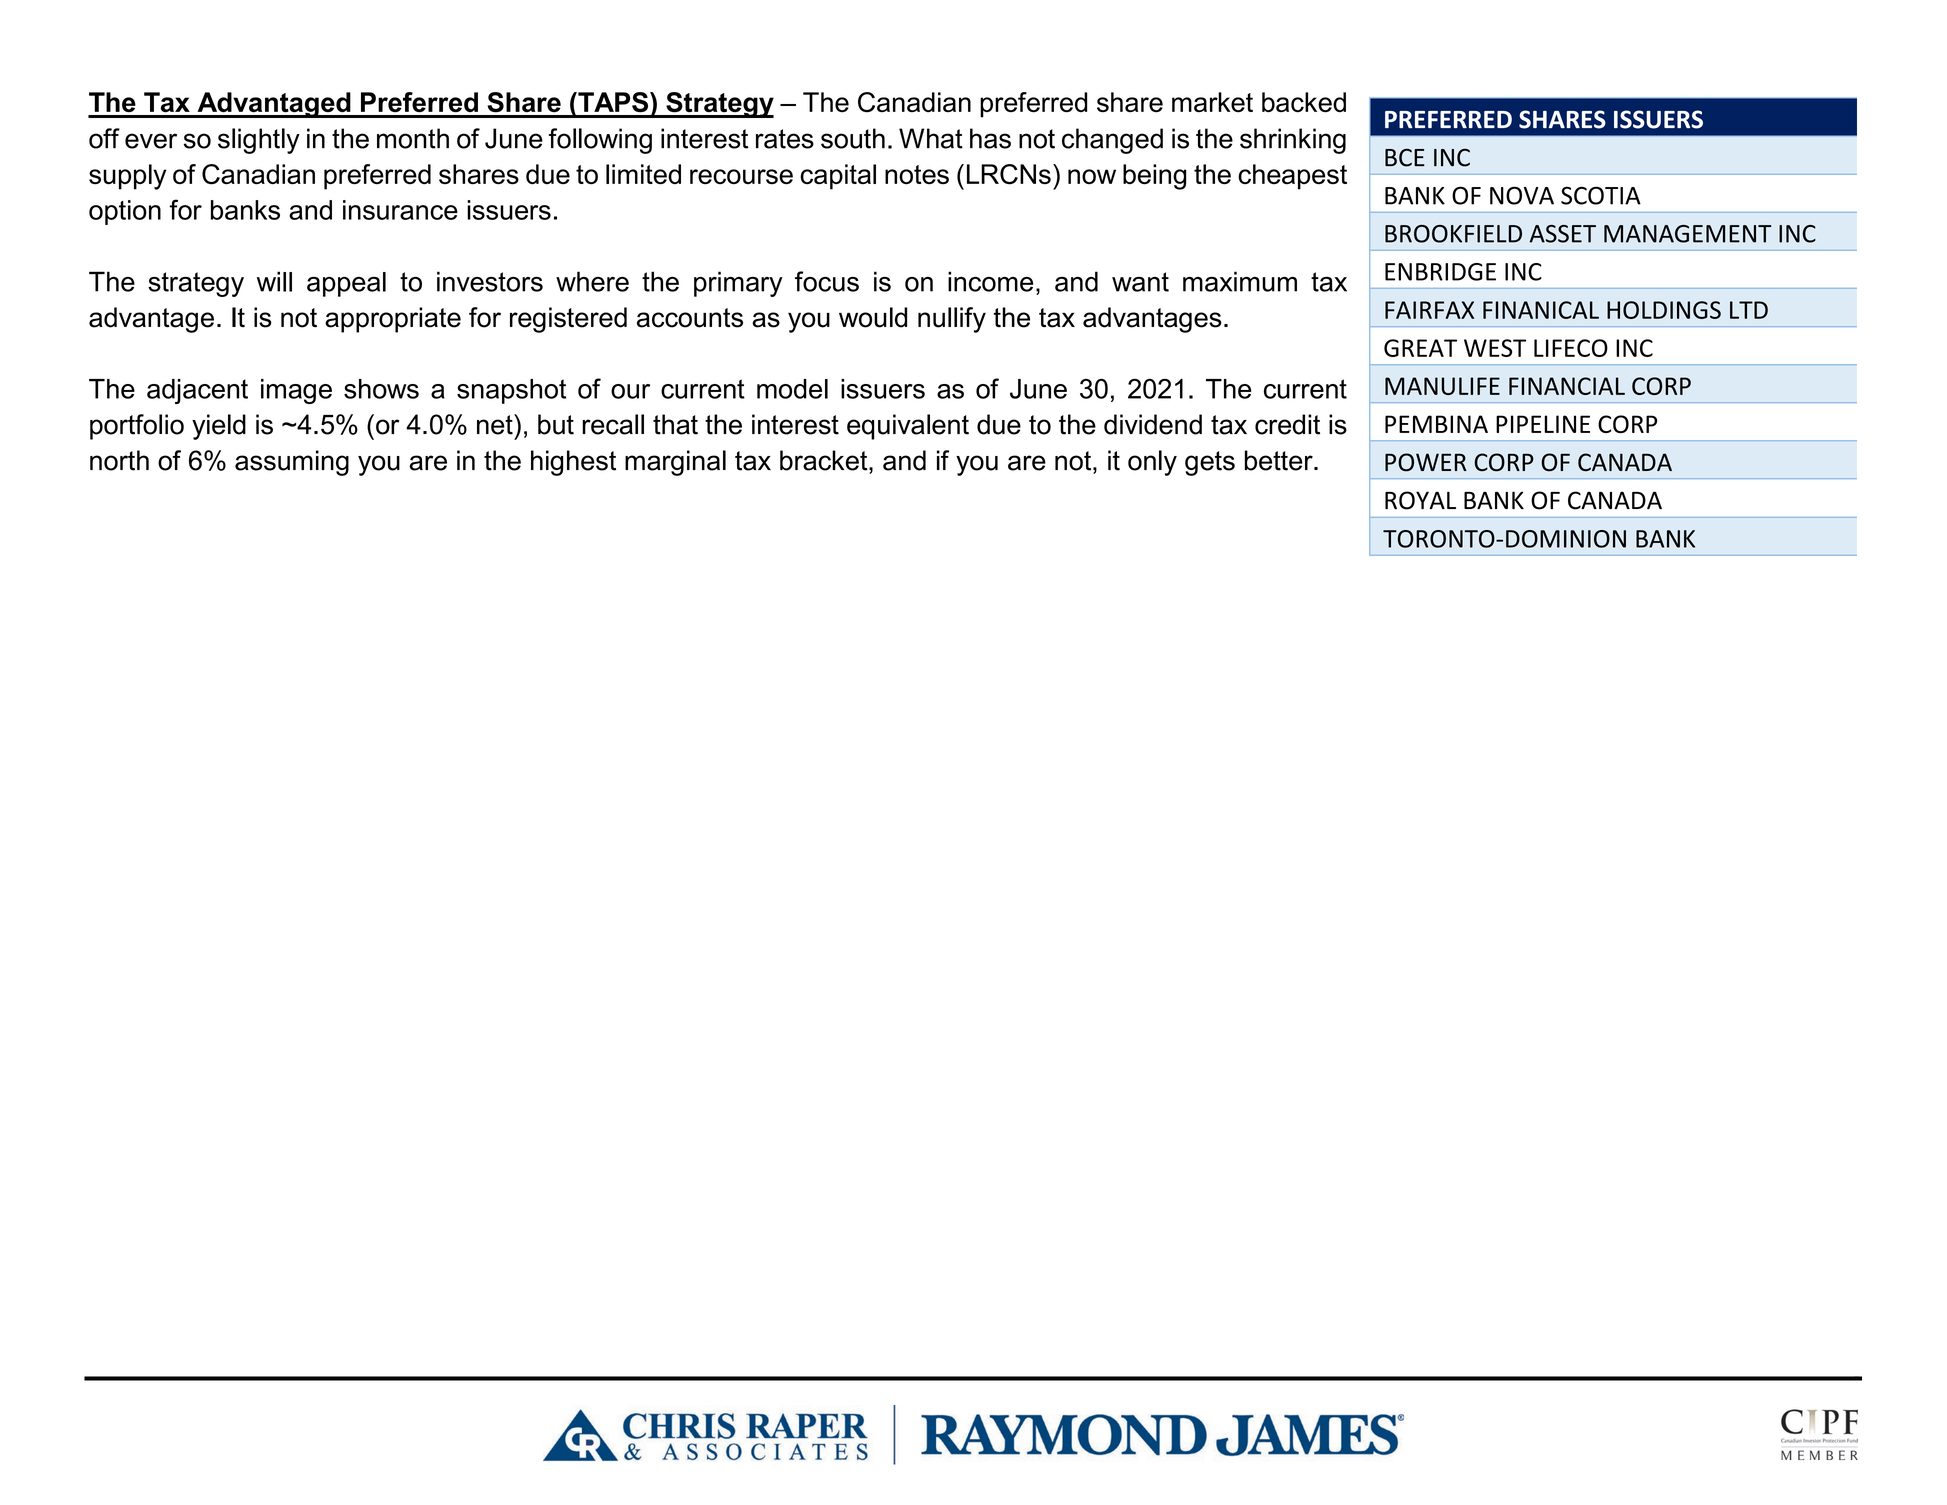 The width and height of the screenshot is (1947, 1505). What do you see at coordinates (931, 138) in the screenshot?
I see `What` at bounding box center [931, 138].
